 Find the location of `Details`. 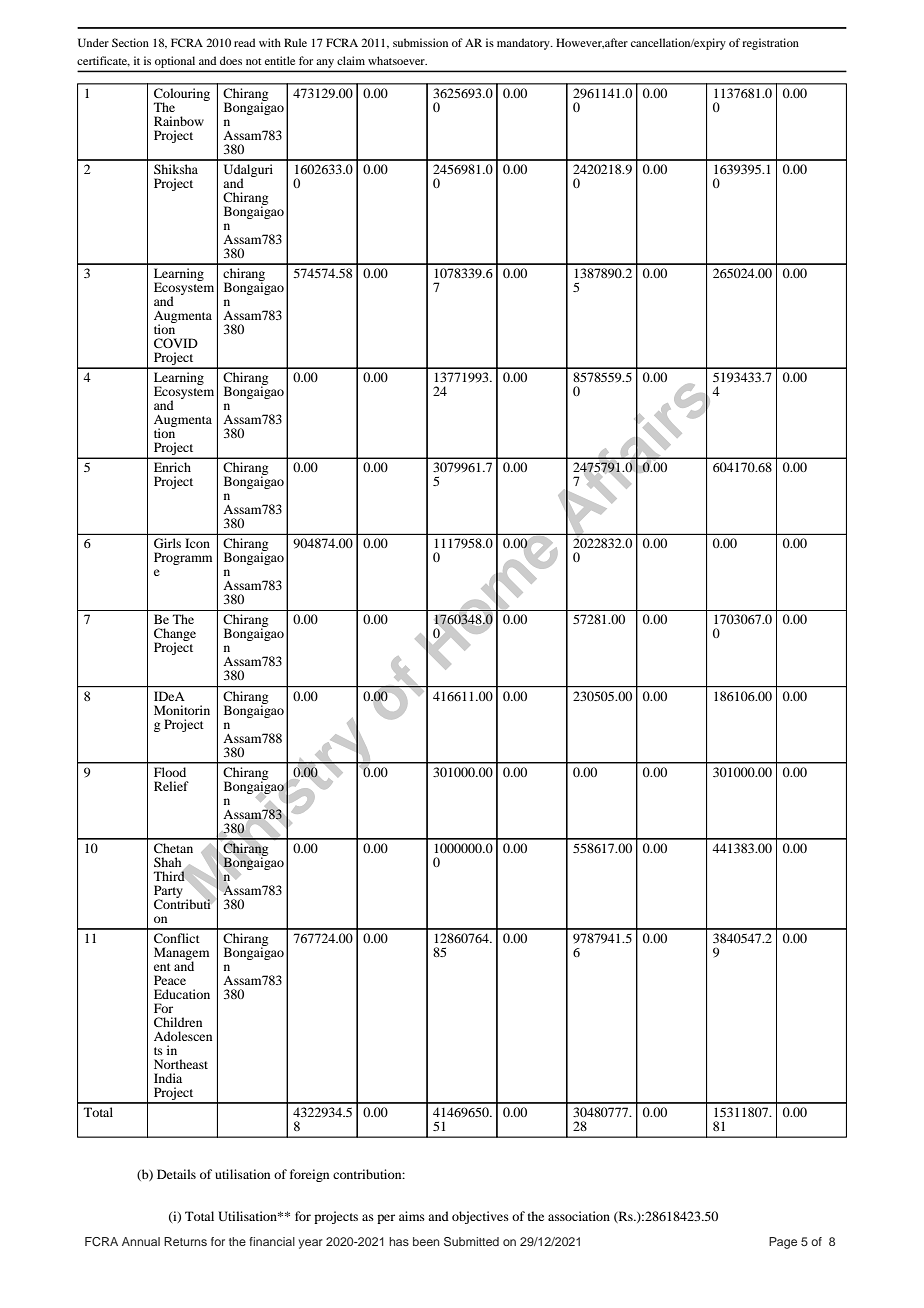

Details is located at coordinates (176, 1174).
